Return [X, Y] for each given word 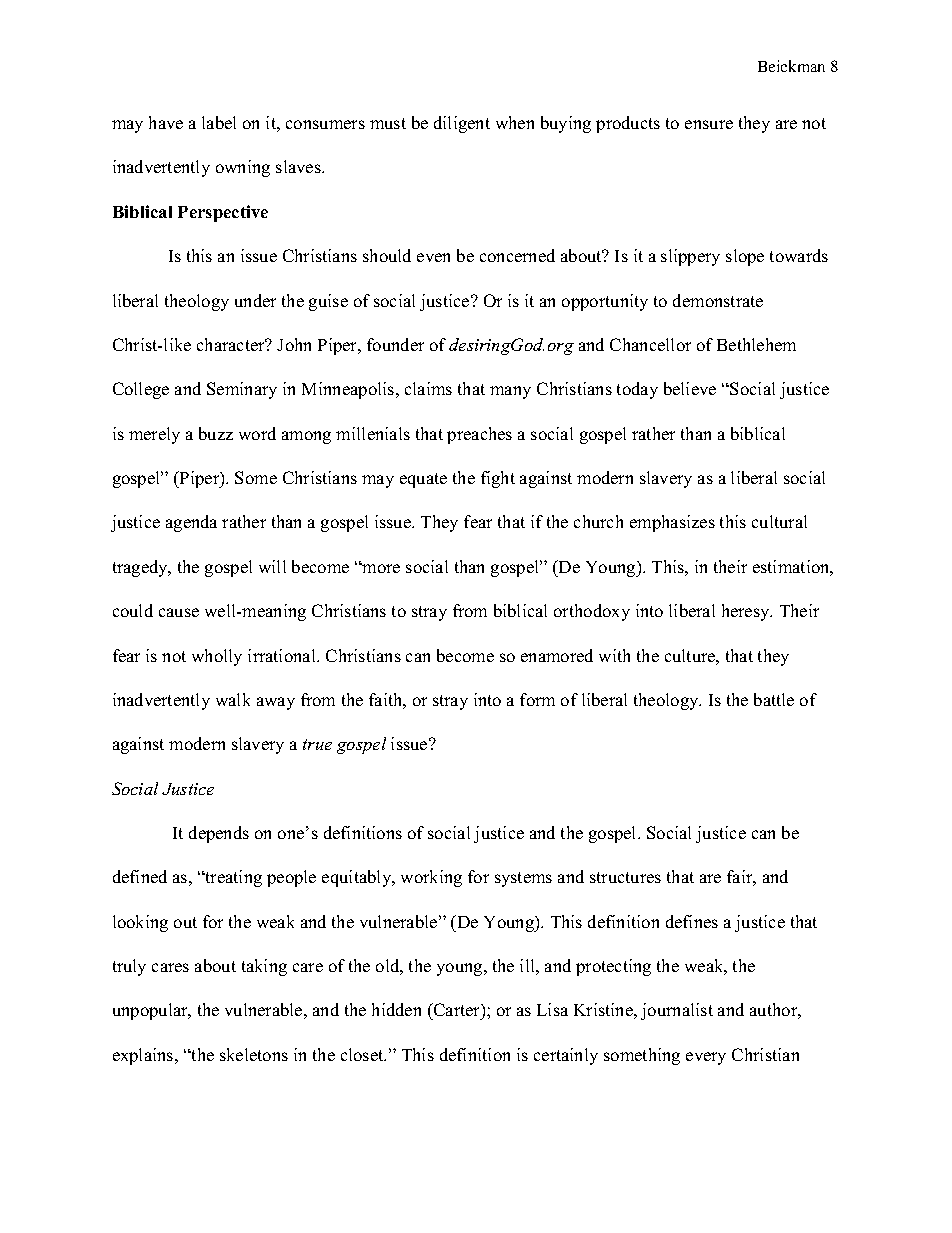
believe [690, 388]
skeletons [254, 1054]
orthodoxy [592, 612]
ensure [709, 124]
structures [625, 877]
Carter [456, 1011]
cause [179, 612]
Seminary [242, 390]
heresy [747, 612]
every [706, 1058]
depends [219, 834]
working [431, 878]
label [219, 122]
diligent [462, 124]
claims [428, 388]
